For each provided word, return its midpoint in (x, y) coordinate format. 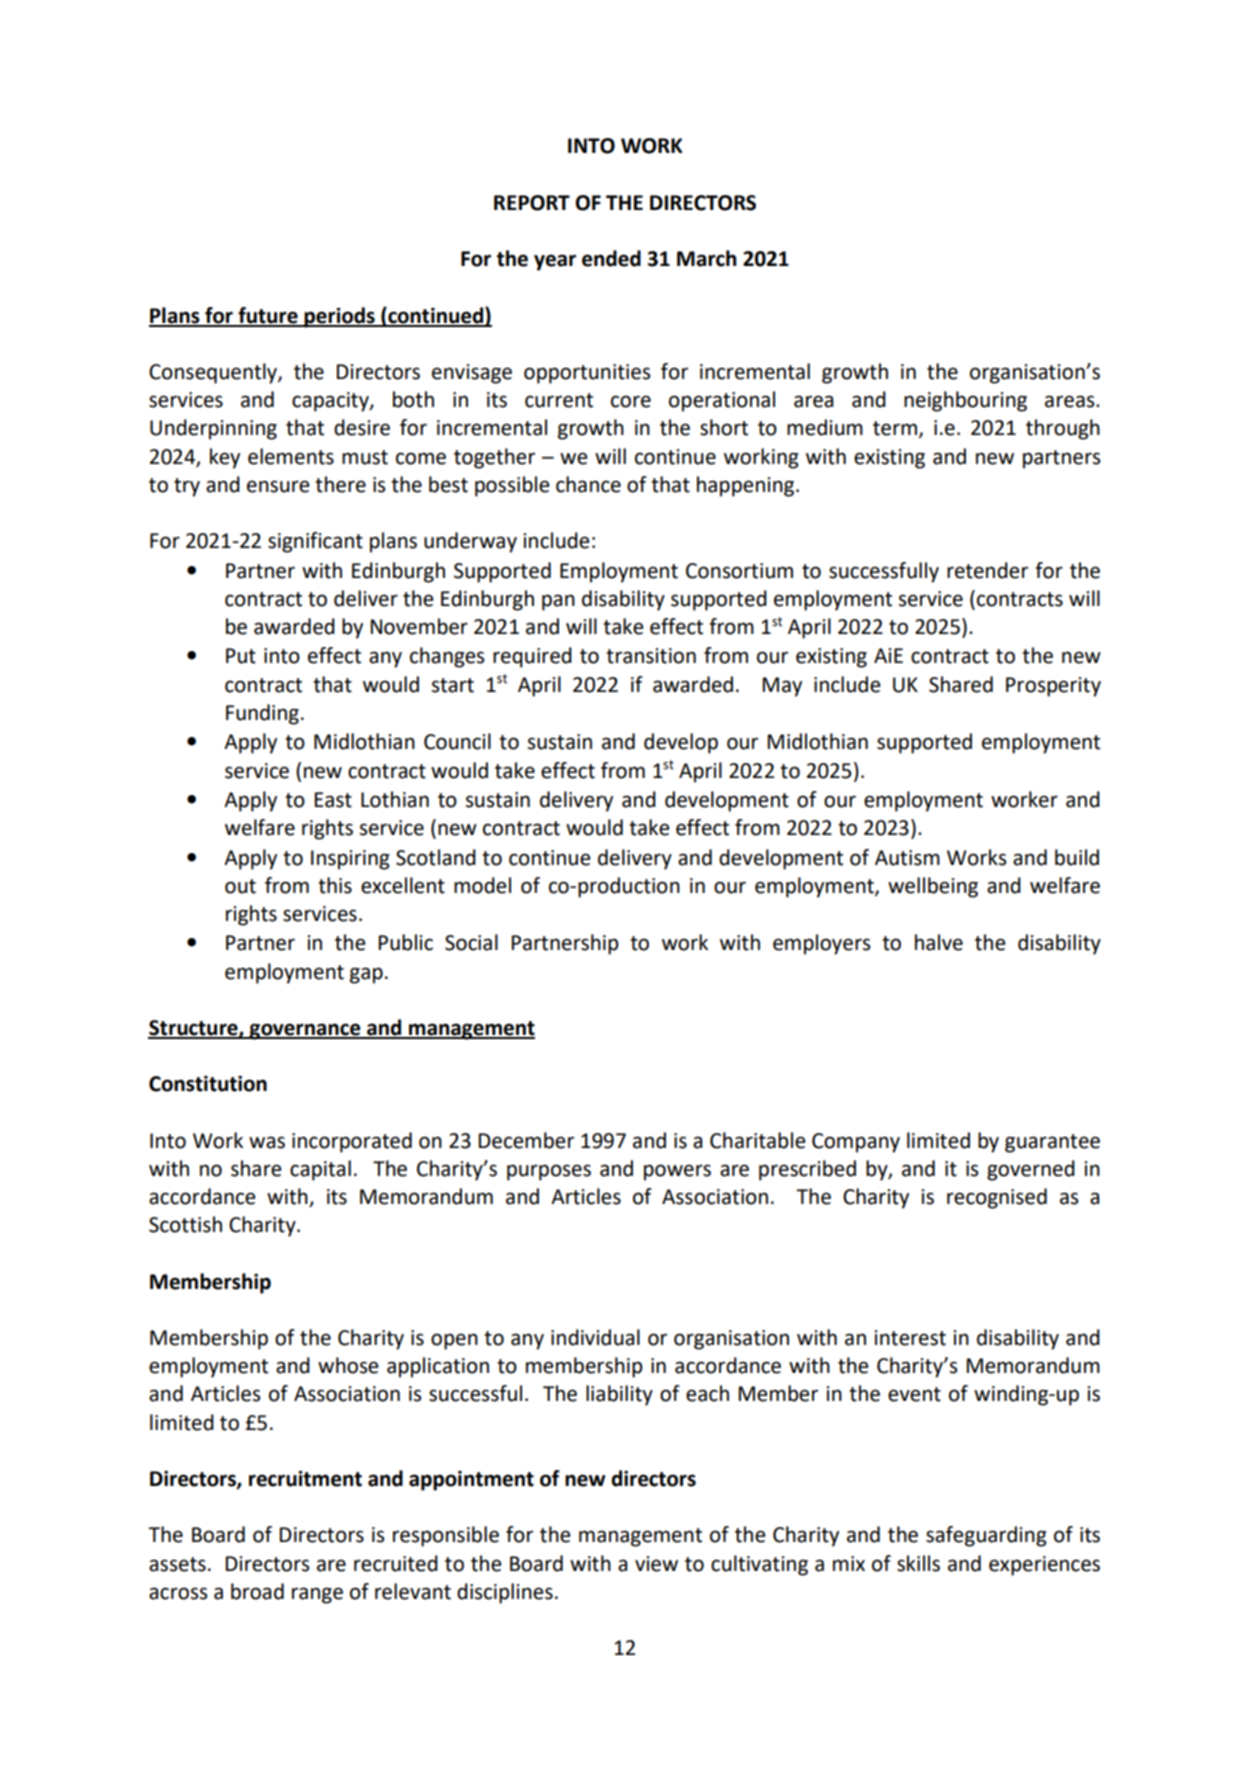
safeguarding (986, 1536)
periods (340, 317)
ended (611, 258)
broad (257, 1591)
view (656, 1564)
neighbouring (965, 401)
